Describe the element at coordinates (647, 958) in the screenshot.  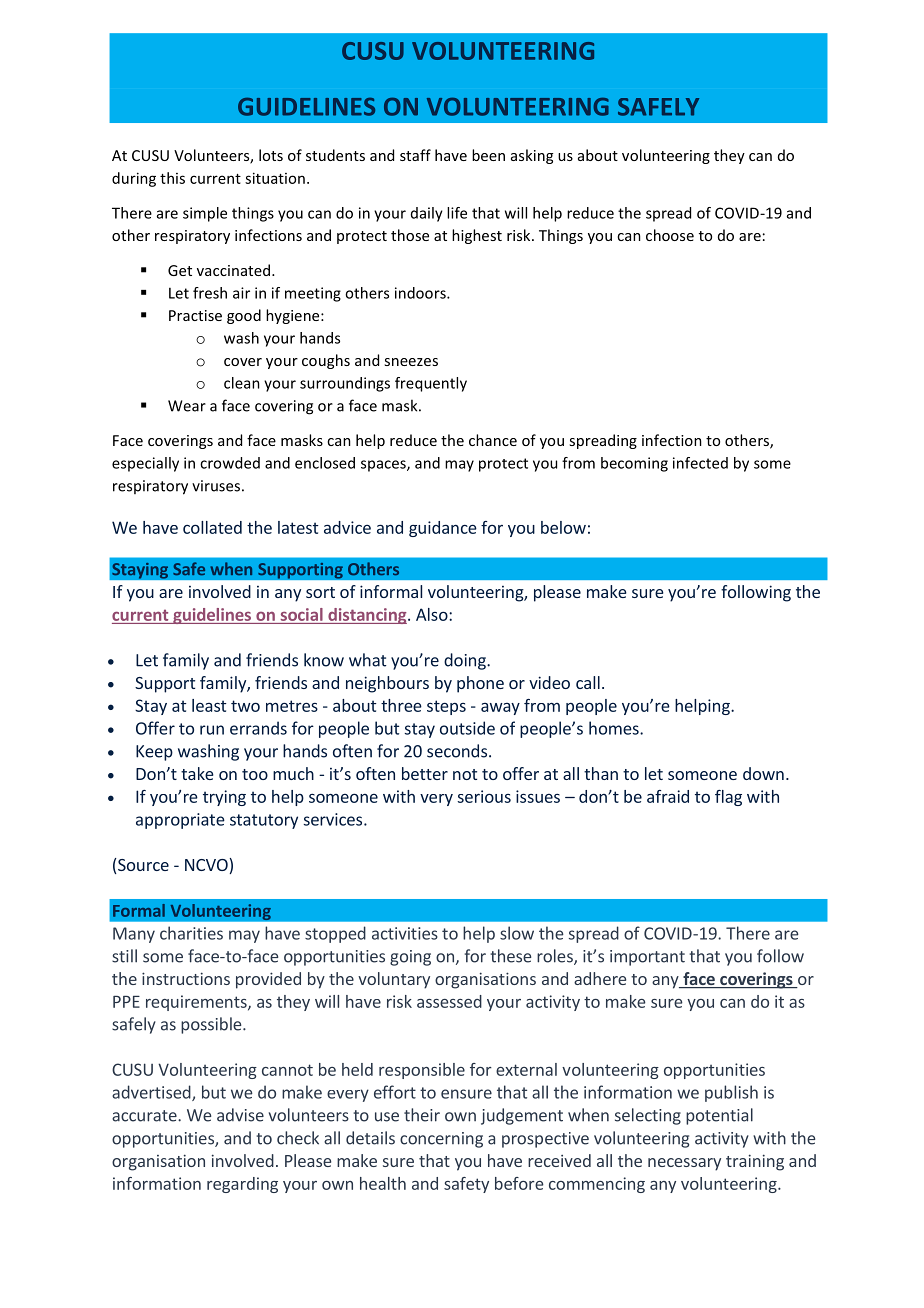
I see `important` at that location.
